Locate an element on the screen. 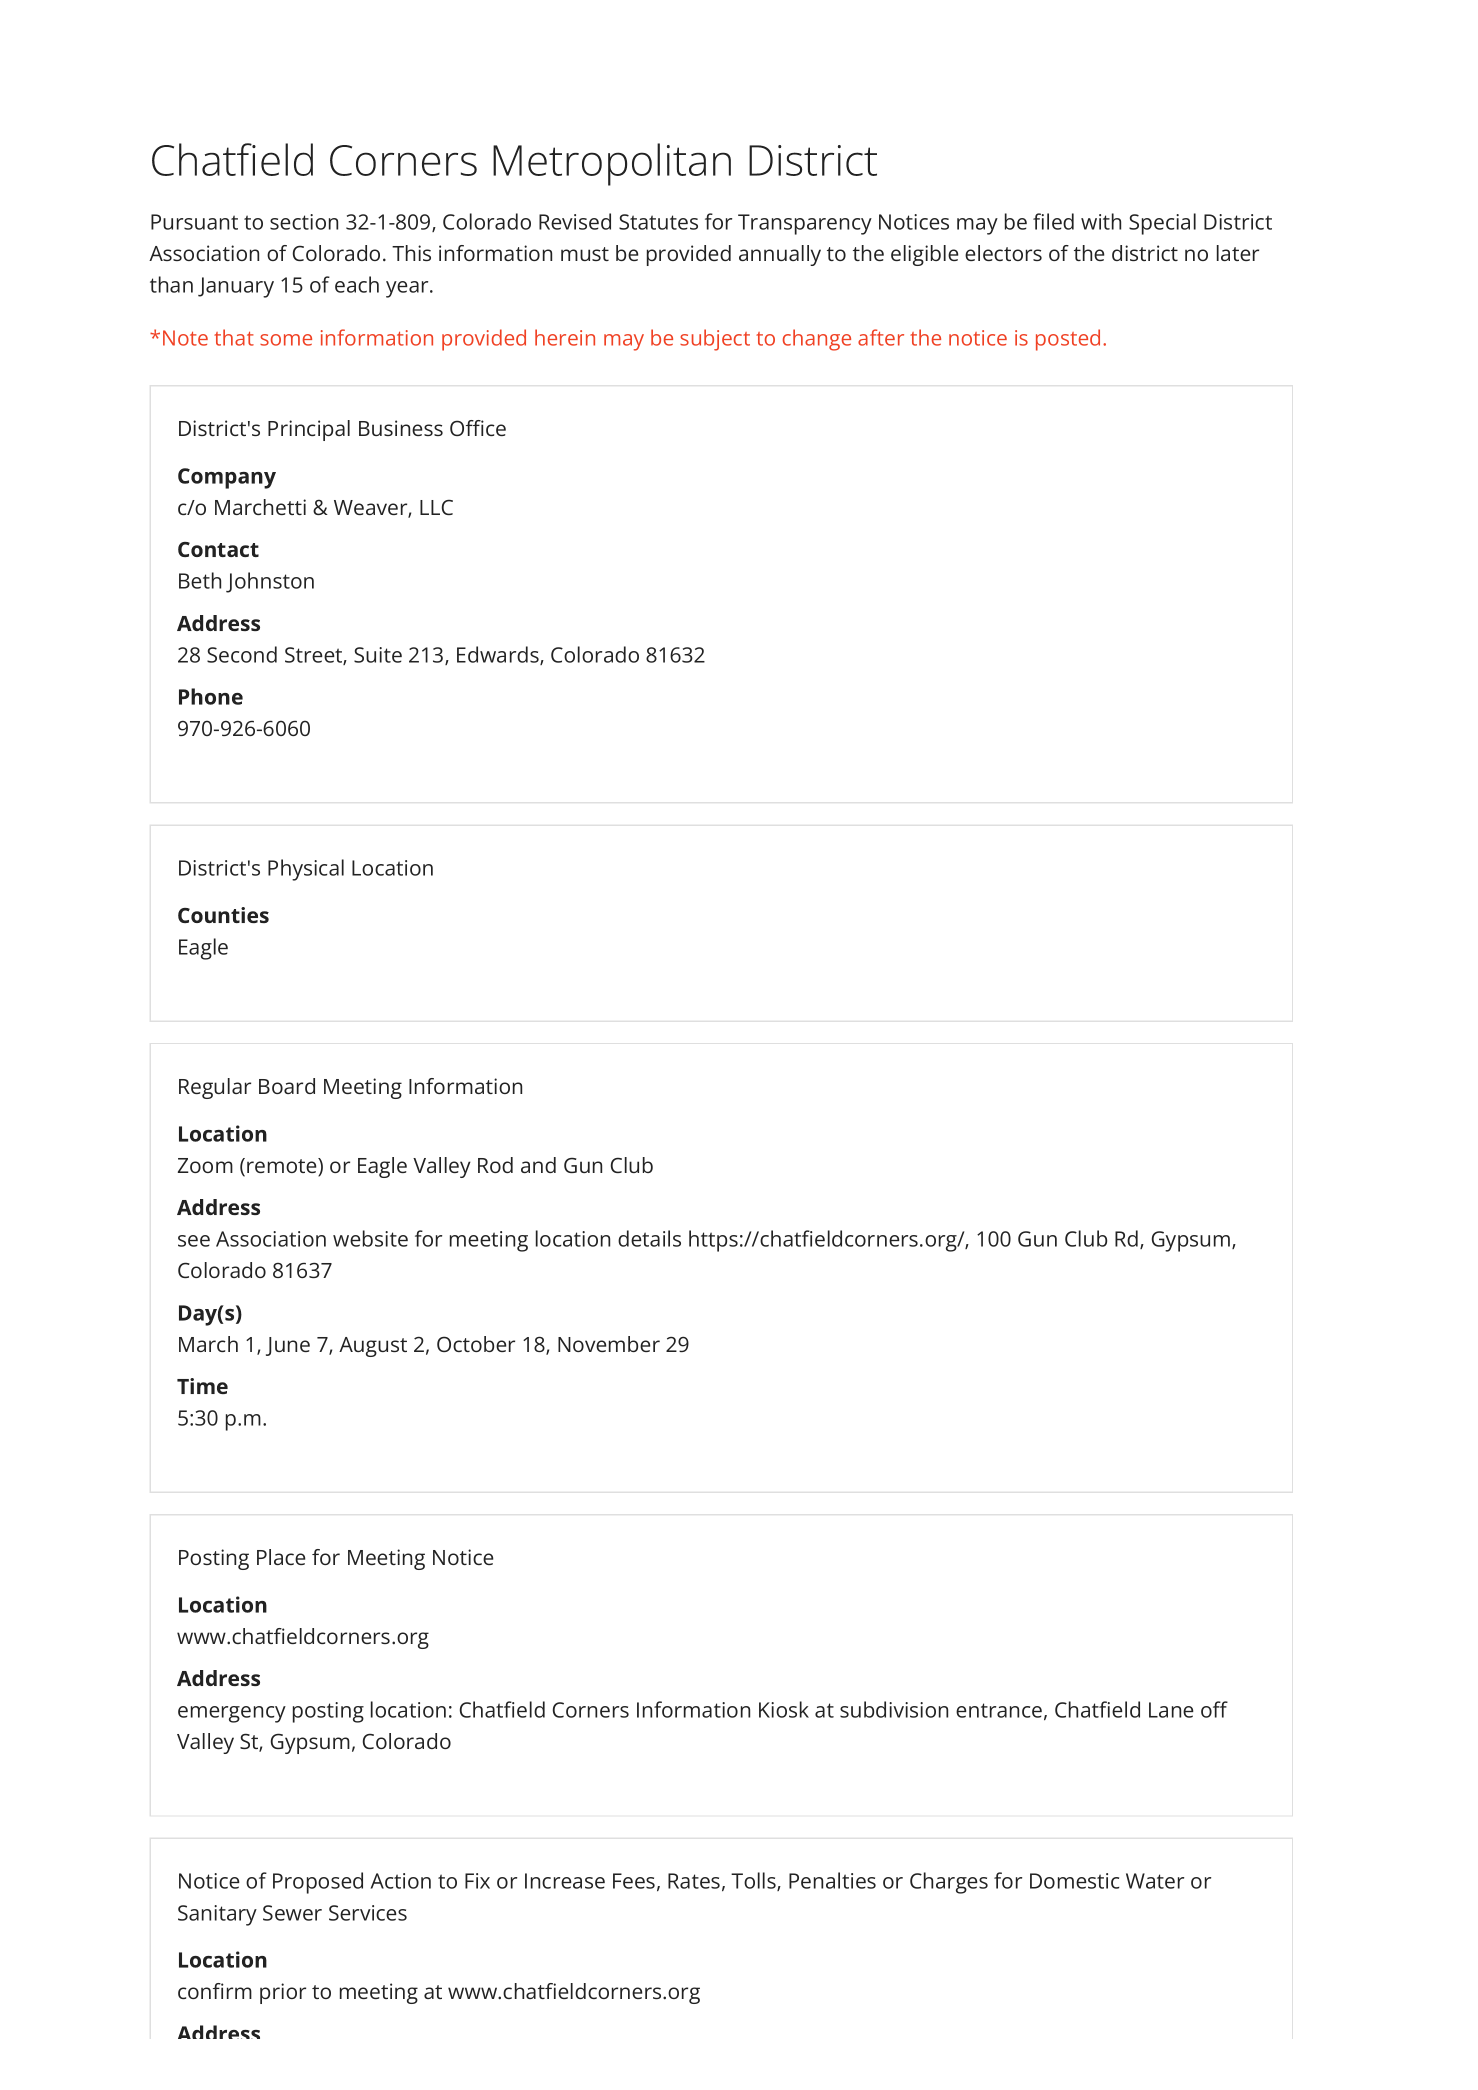 This screenshot has height=2090, width=1478. Edwards is located at coordinates (499, 655).
